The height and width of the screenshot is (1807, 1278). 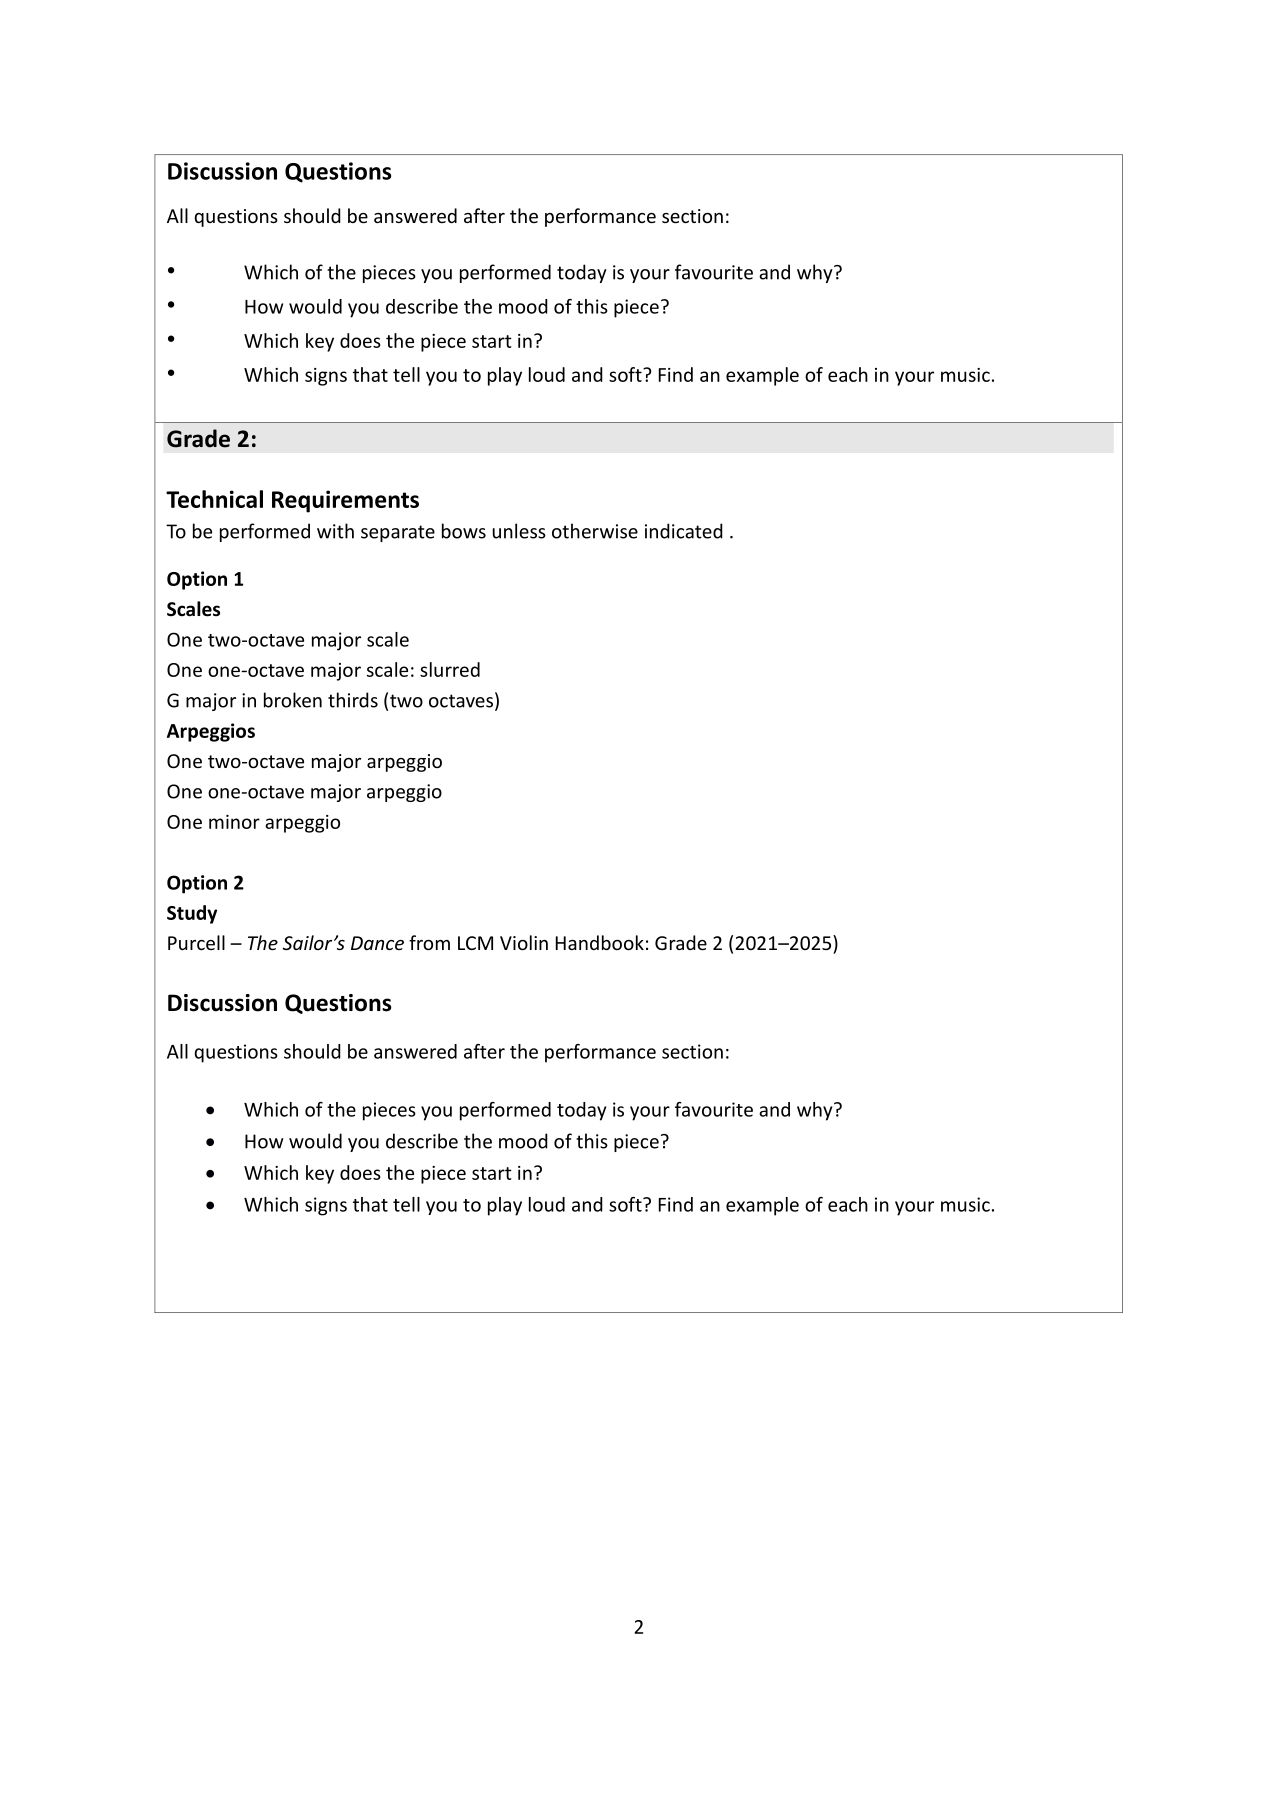 I want to click on thirds, so click(x=353, y=700).
